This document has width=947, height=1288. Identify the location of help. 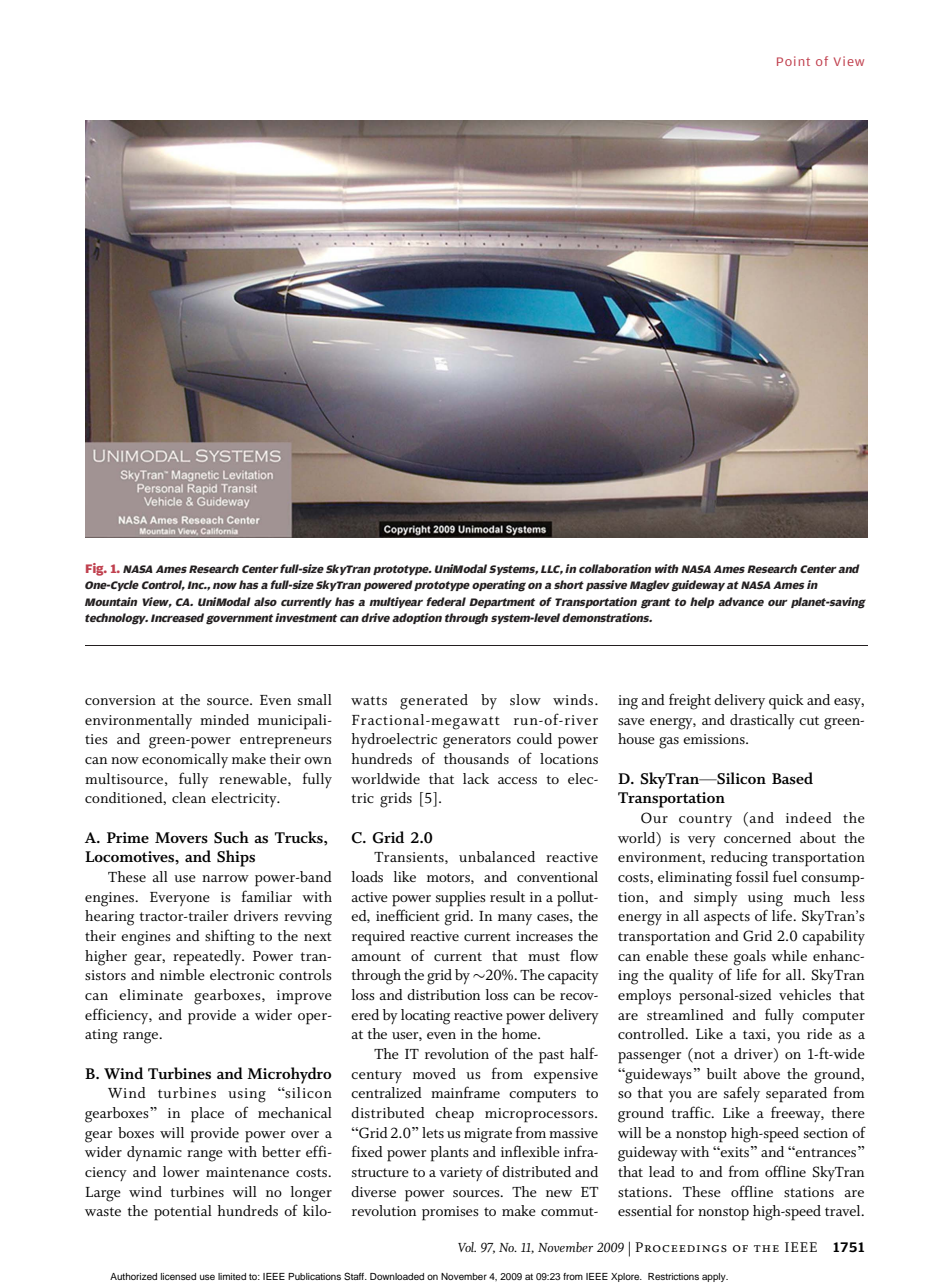
(702, 602).
